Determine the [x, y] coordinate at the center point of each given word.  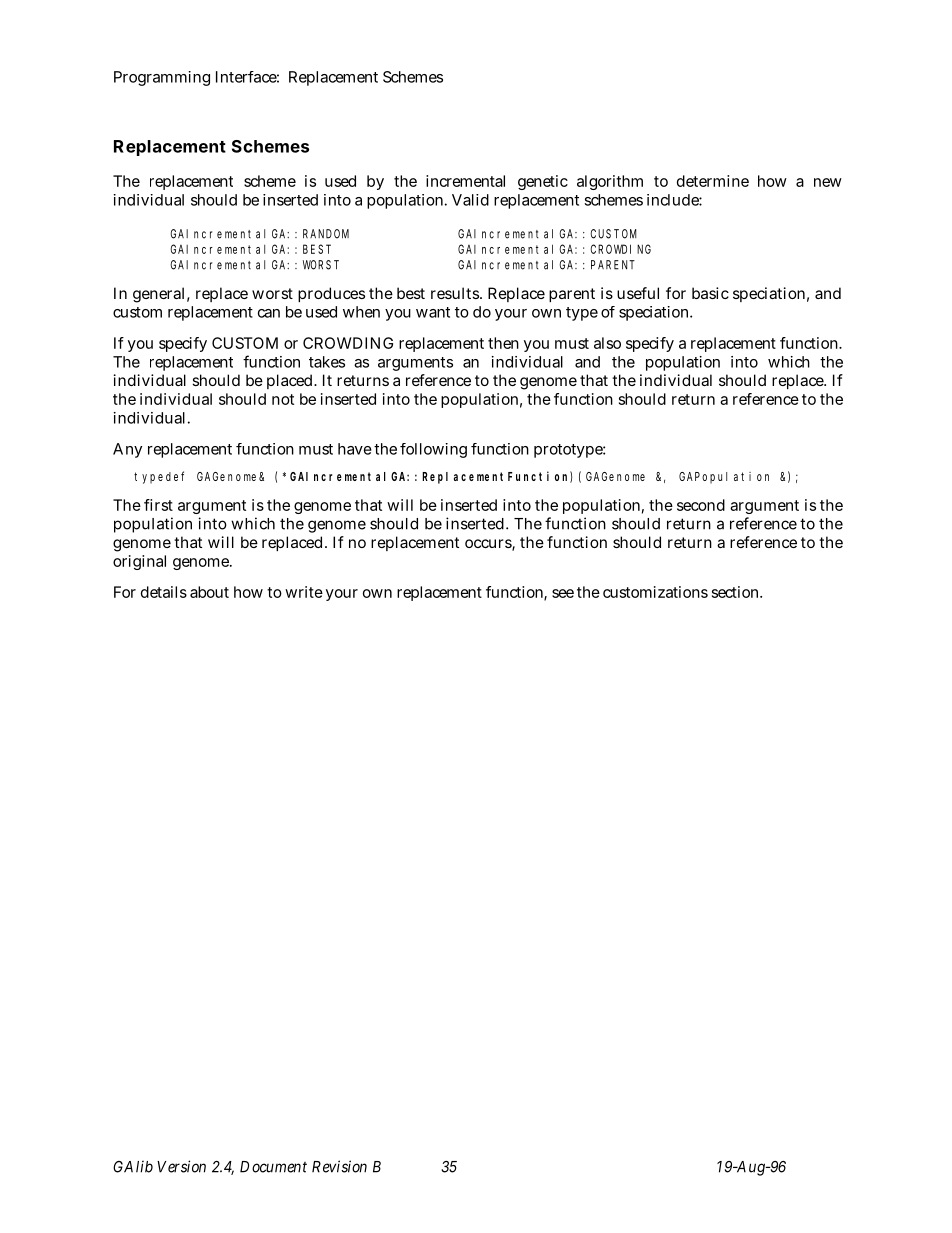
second [701, 505]
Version [181, 1166]
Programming [162, 78]
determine [713, 181]
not [283, 399]
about [209, 592]
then [503, 343]
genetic [543, 182]
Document [273, 1167]
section [737, 592]
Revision [339, 1166]
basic [710, 293]
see [563, 593]
